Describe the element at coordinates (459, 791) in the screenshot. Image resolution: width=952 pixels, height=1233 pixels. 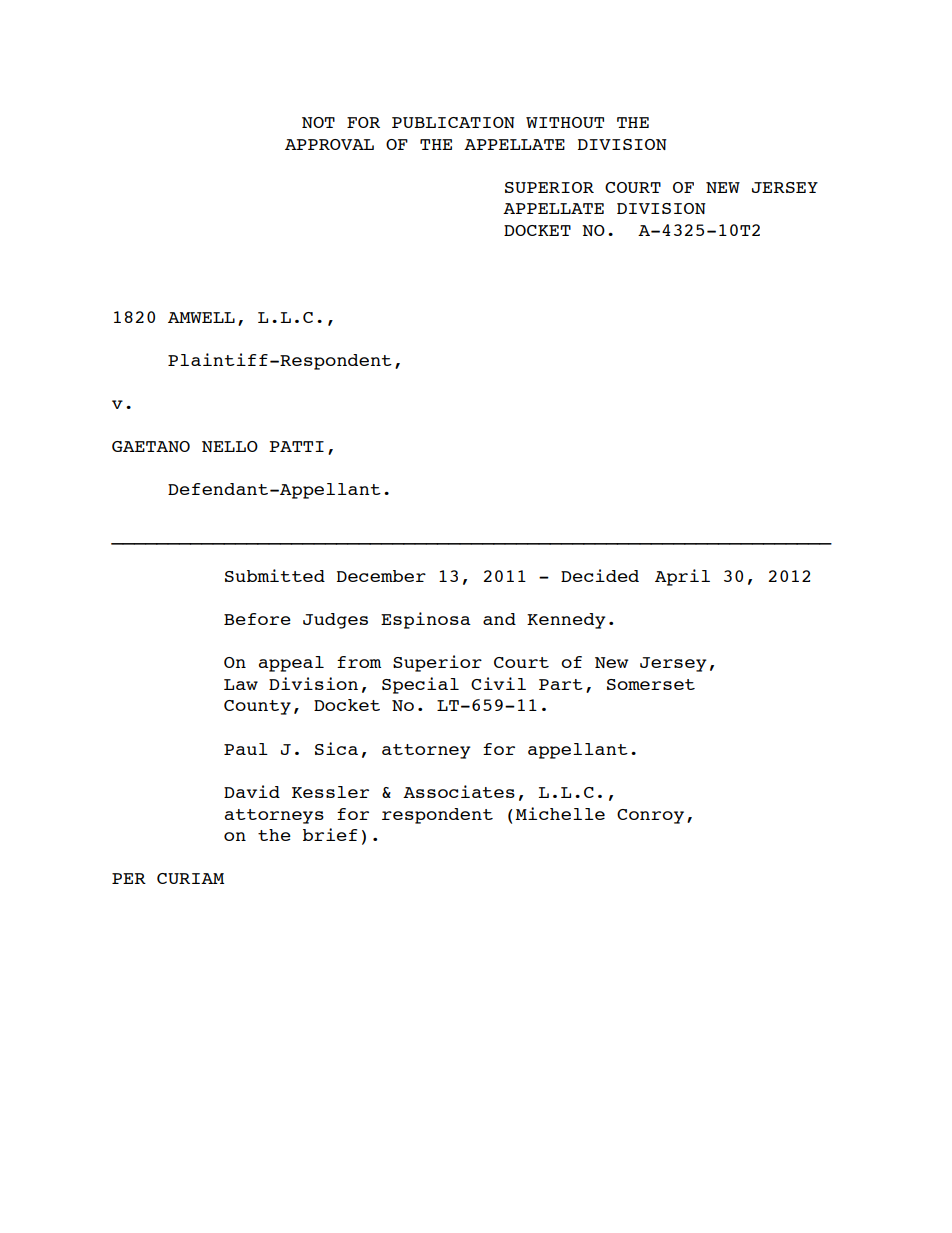
I see `Associates` at that location.
